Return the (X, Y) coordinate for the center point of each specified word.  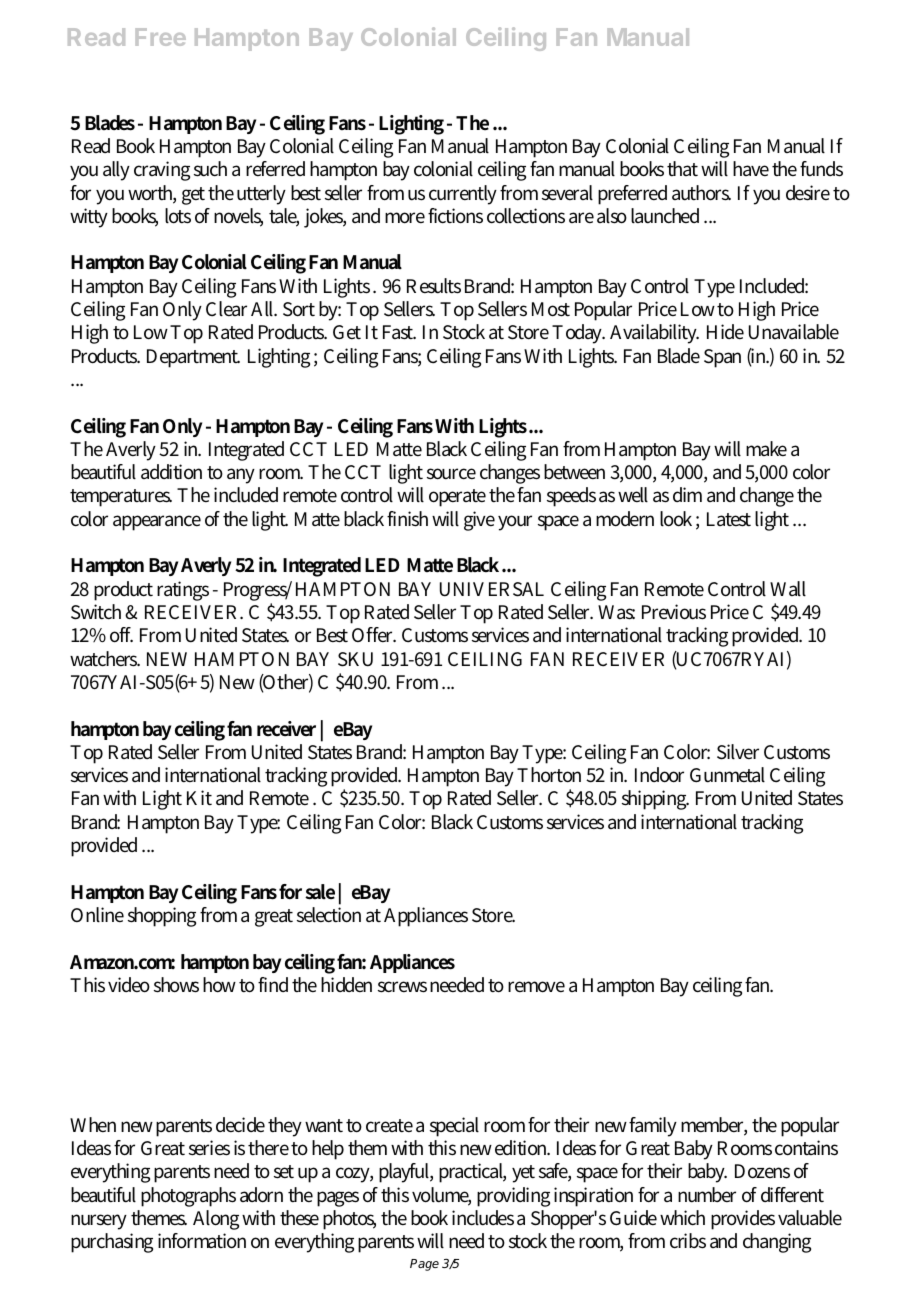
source (451, 474)
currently (463, 195)
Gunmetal (727, 775)
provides (743, 1220)
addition (171, 472)
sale (320, 892)
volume (441, 1196)
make (766, 448)
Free (161, 37)
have (751, 168)
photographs (188, 1197)
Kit (199, 797)
